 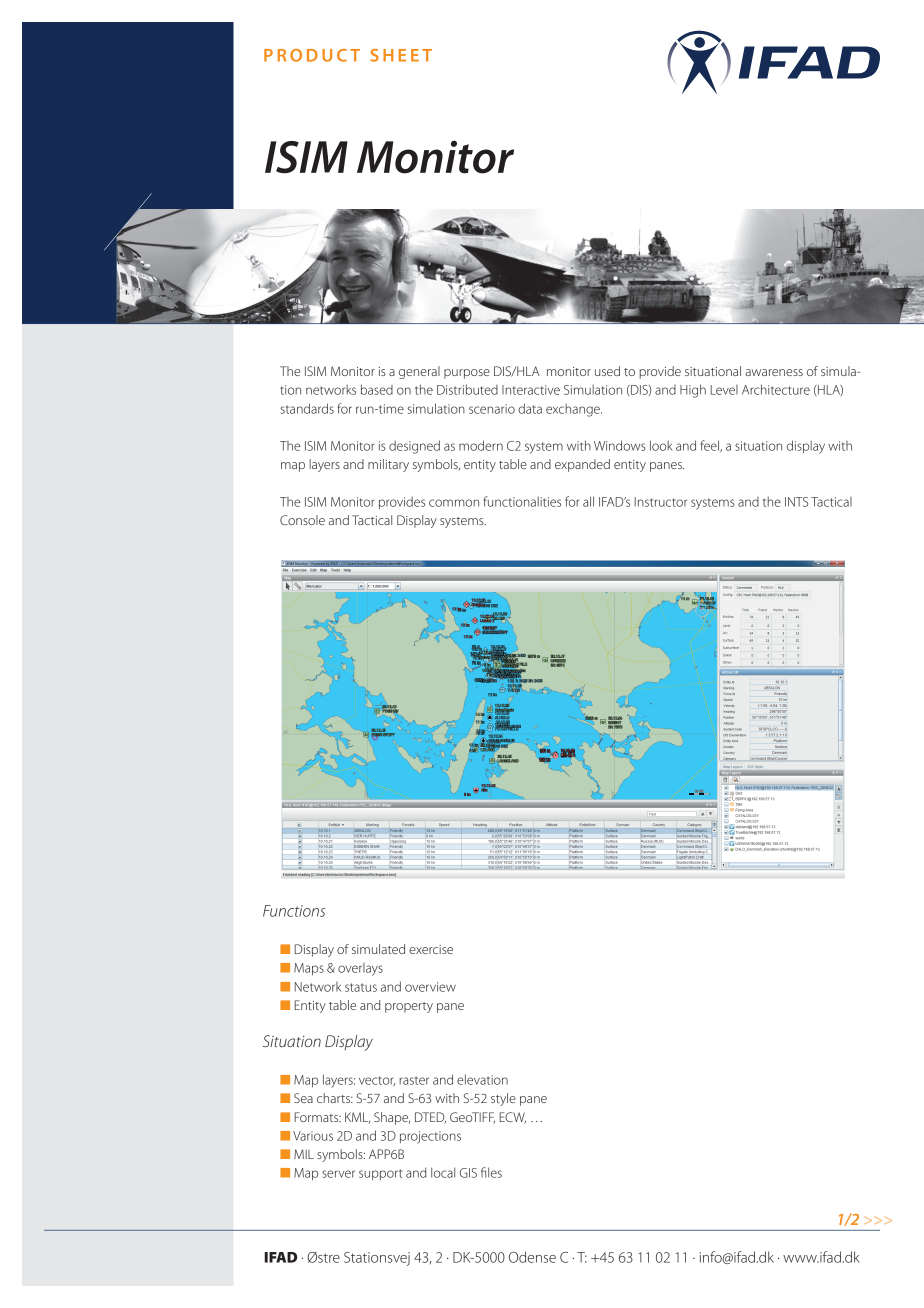 What do you see at coordinates (312, 55) in the page?
I see `PRODUCT` at bounding box center [312, 55].
